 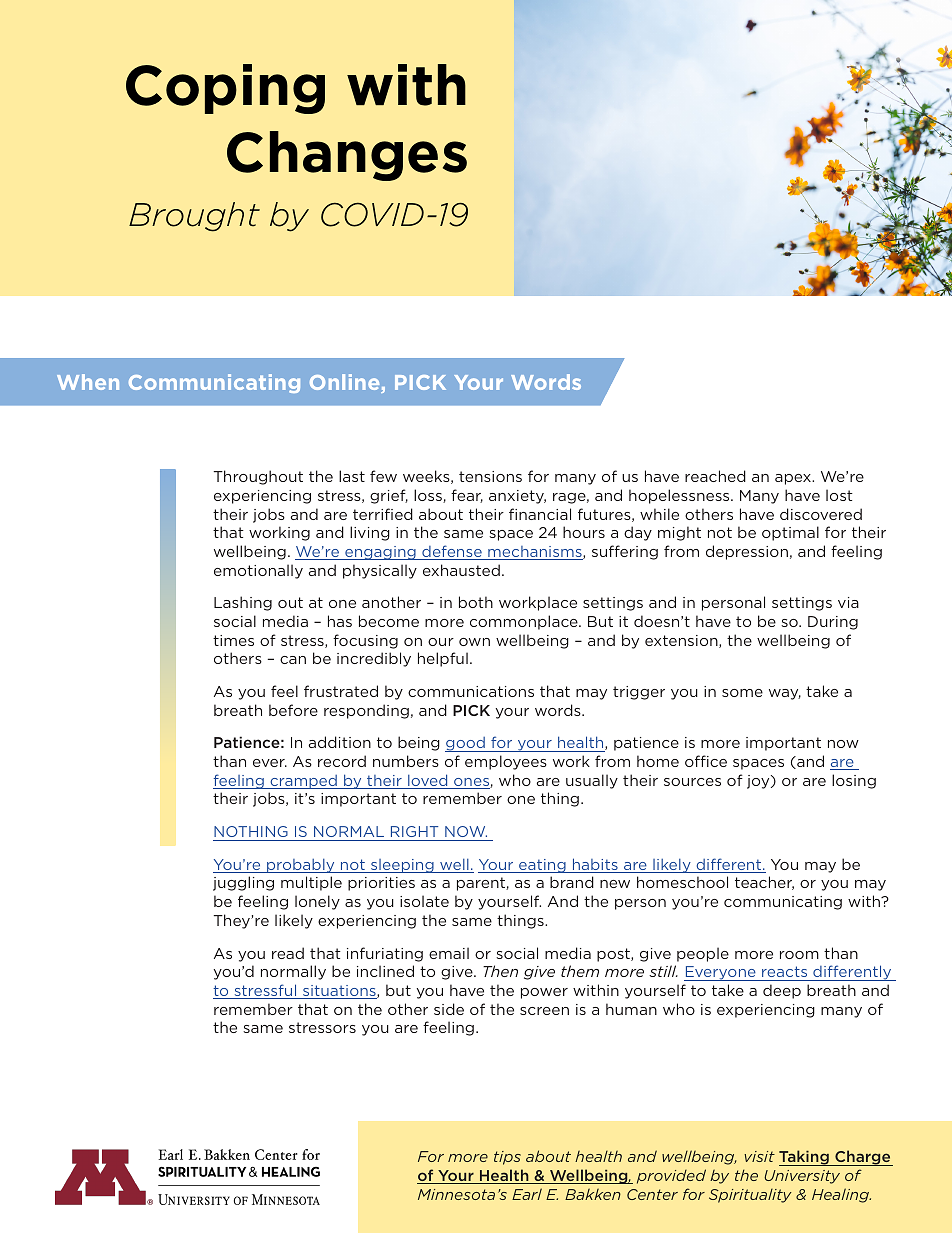 I want to click on apex, so click(x=794, y=479).
